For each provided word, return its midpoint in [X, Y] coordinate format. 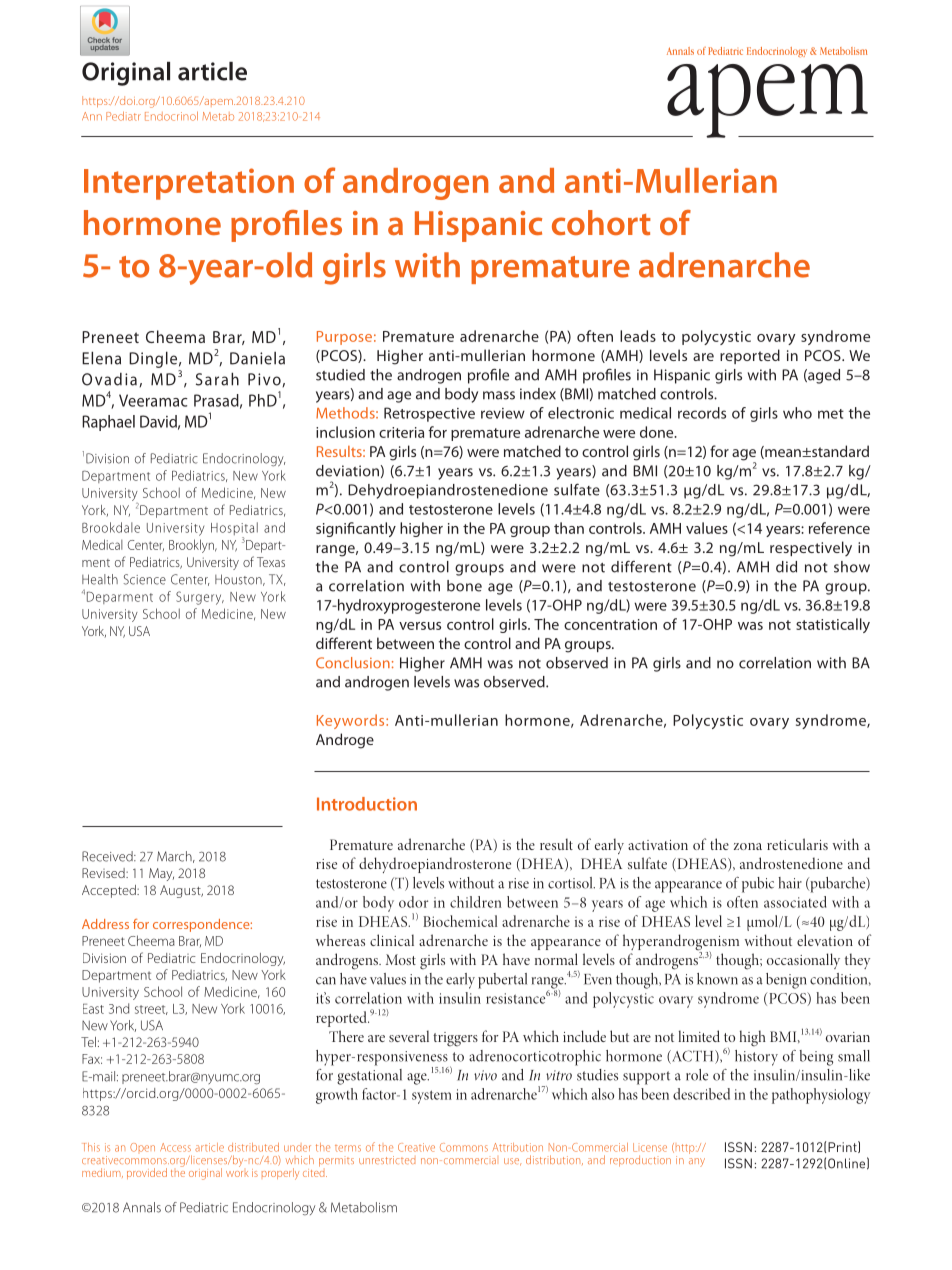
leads [638, 336]
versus [420, 626]
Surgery [200, 598]
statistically [833, 625]
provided [147, 1173]
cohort [601, 222]
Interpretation [189, 184]
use [512, 1162]
